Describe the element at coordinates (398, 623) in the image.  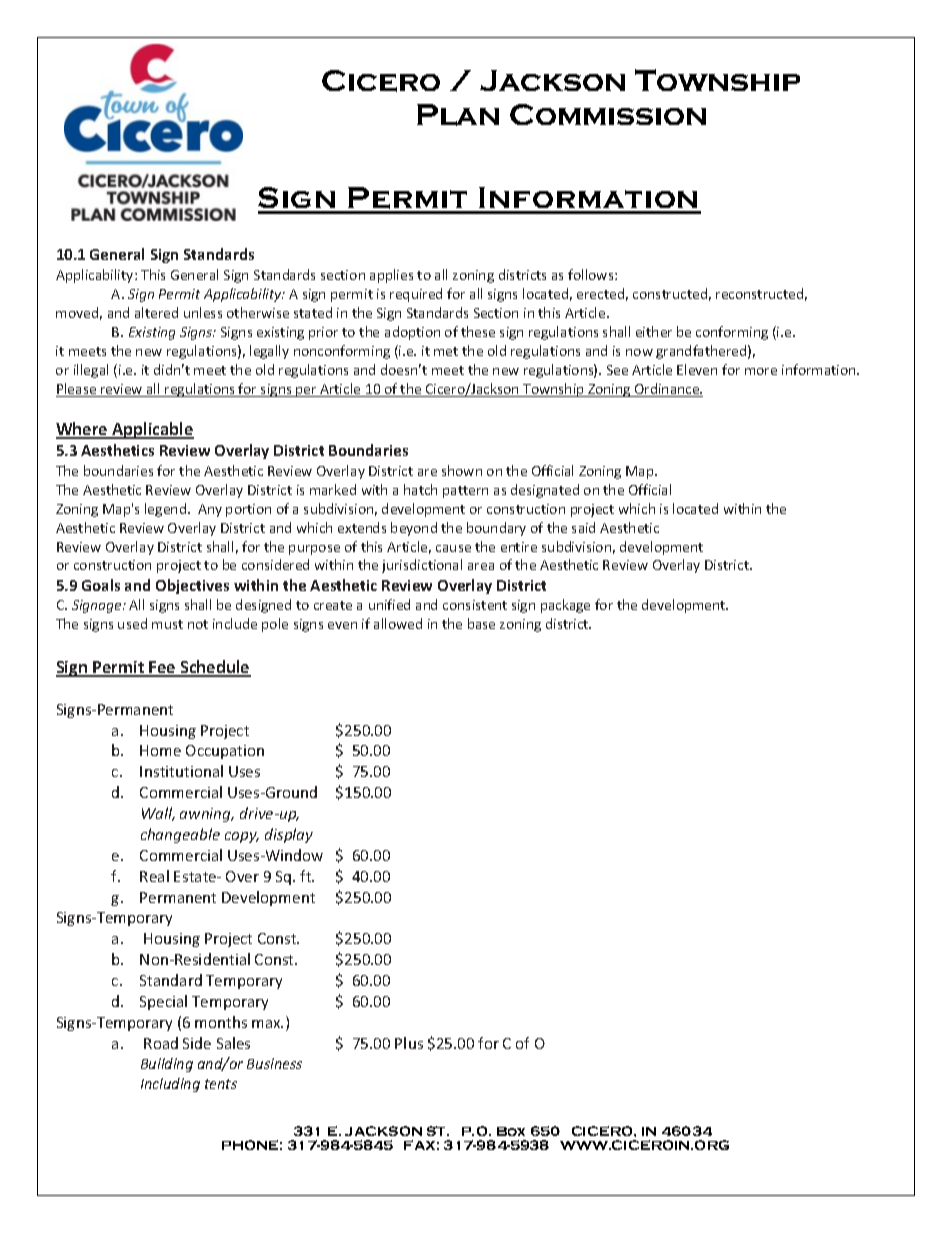
I see `allowed` at that location.
